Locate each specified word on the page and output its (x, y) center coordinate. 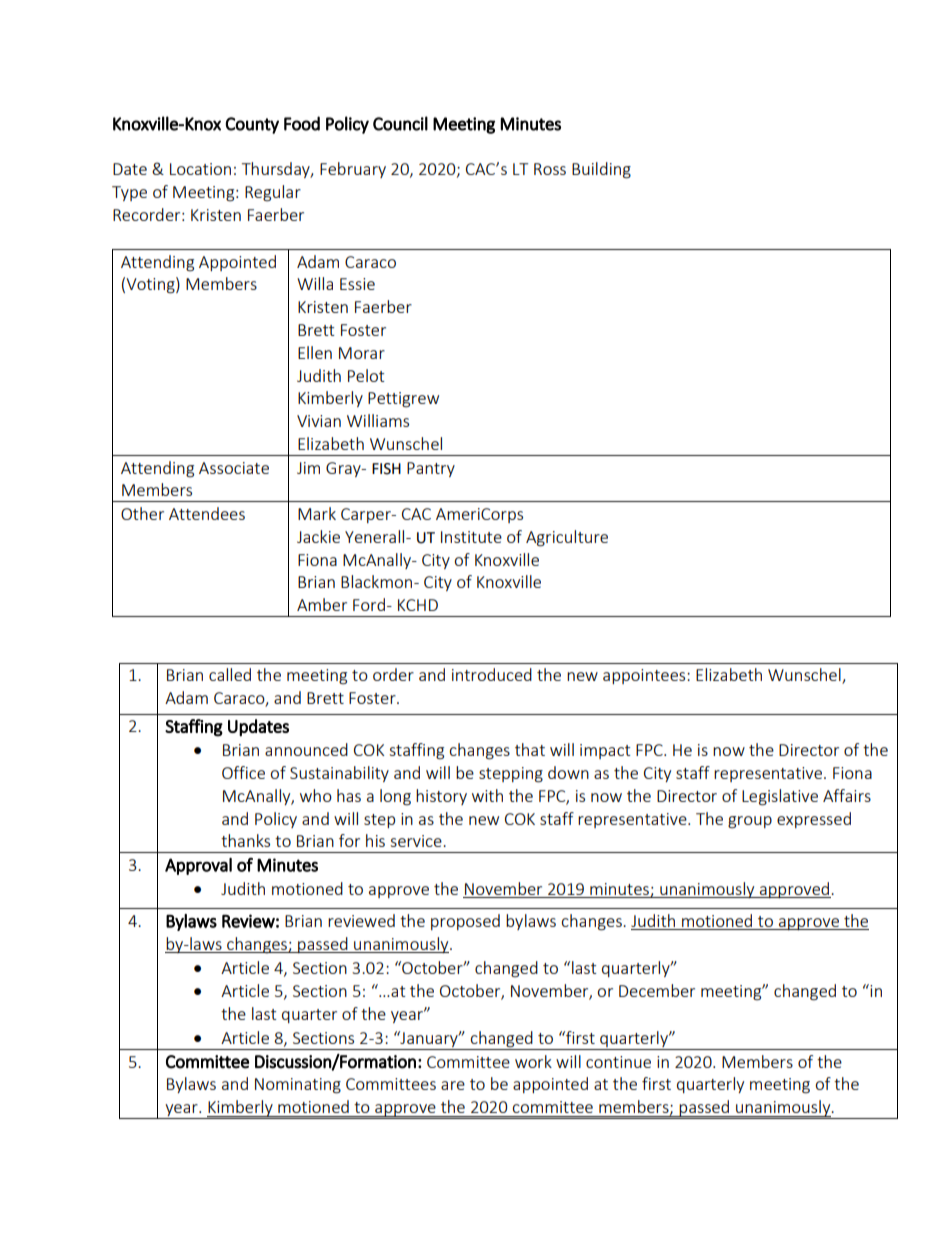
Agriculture (567, 538)
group (750, 822)
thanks (245, 840)
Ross (550, 169)
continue (618, 1062)
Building (601, 170)
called (230, 674)
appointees (645, 676)
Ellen (315, 352)
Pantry (431, 469)
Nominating (298, 1086)
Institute (471, 537)
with (487, 795)
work (533, 1061)
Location (200, 169)
